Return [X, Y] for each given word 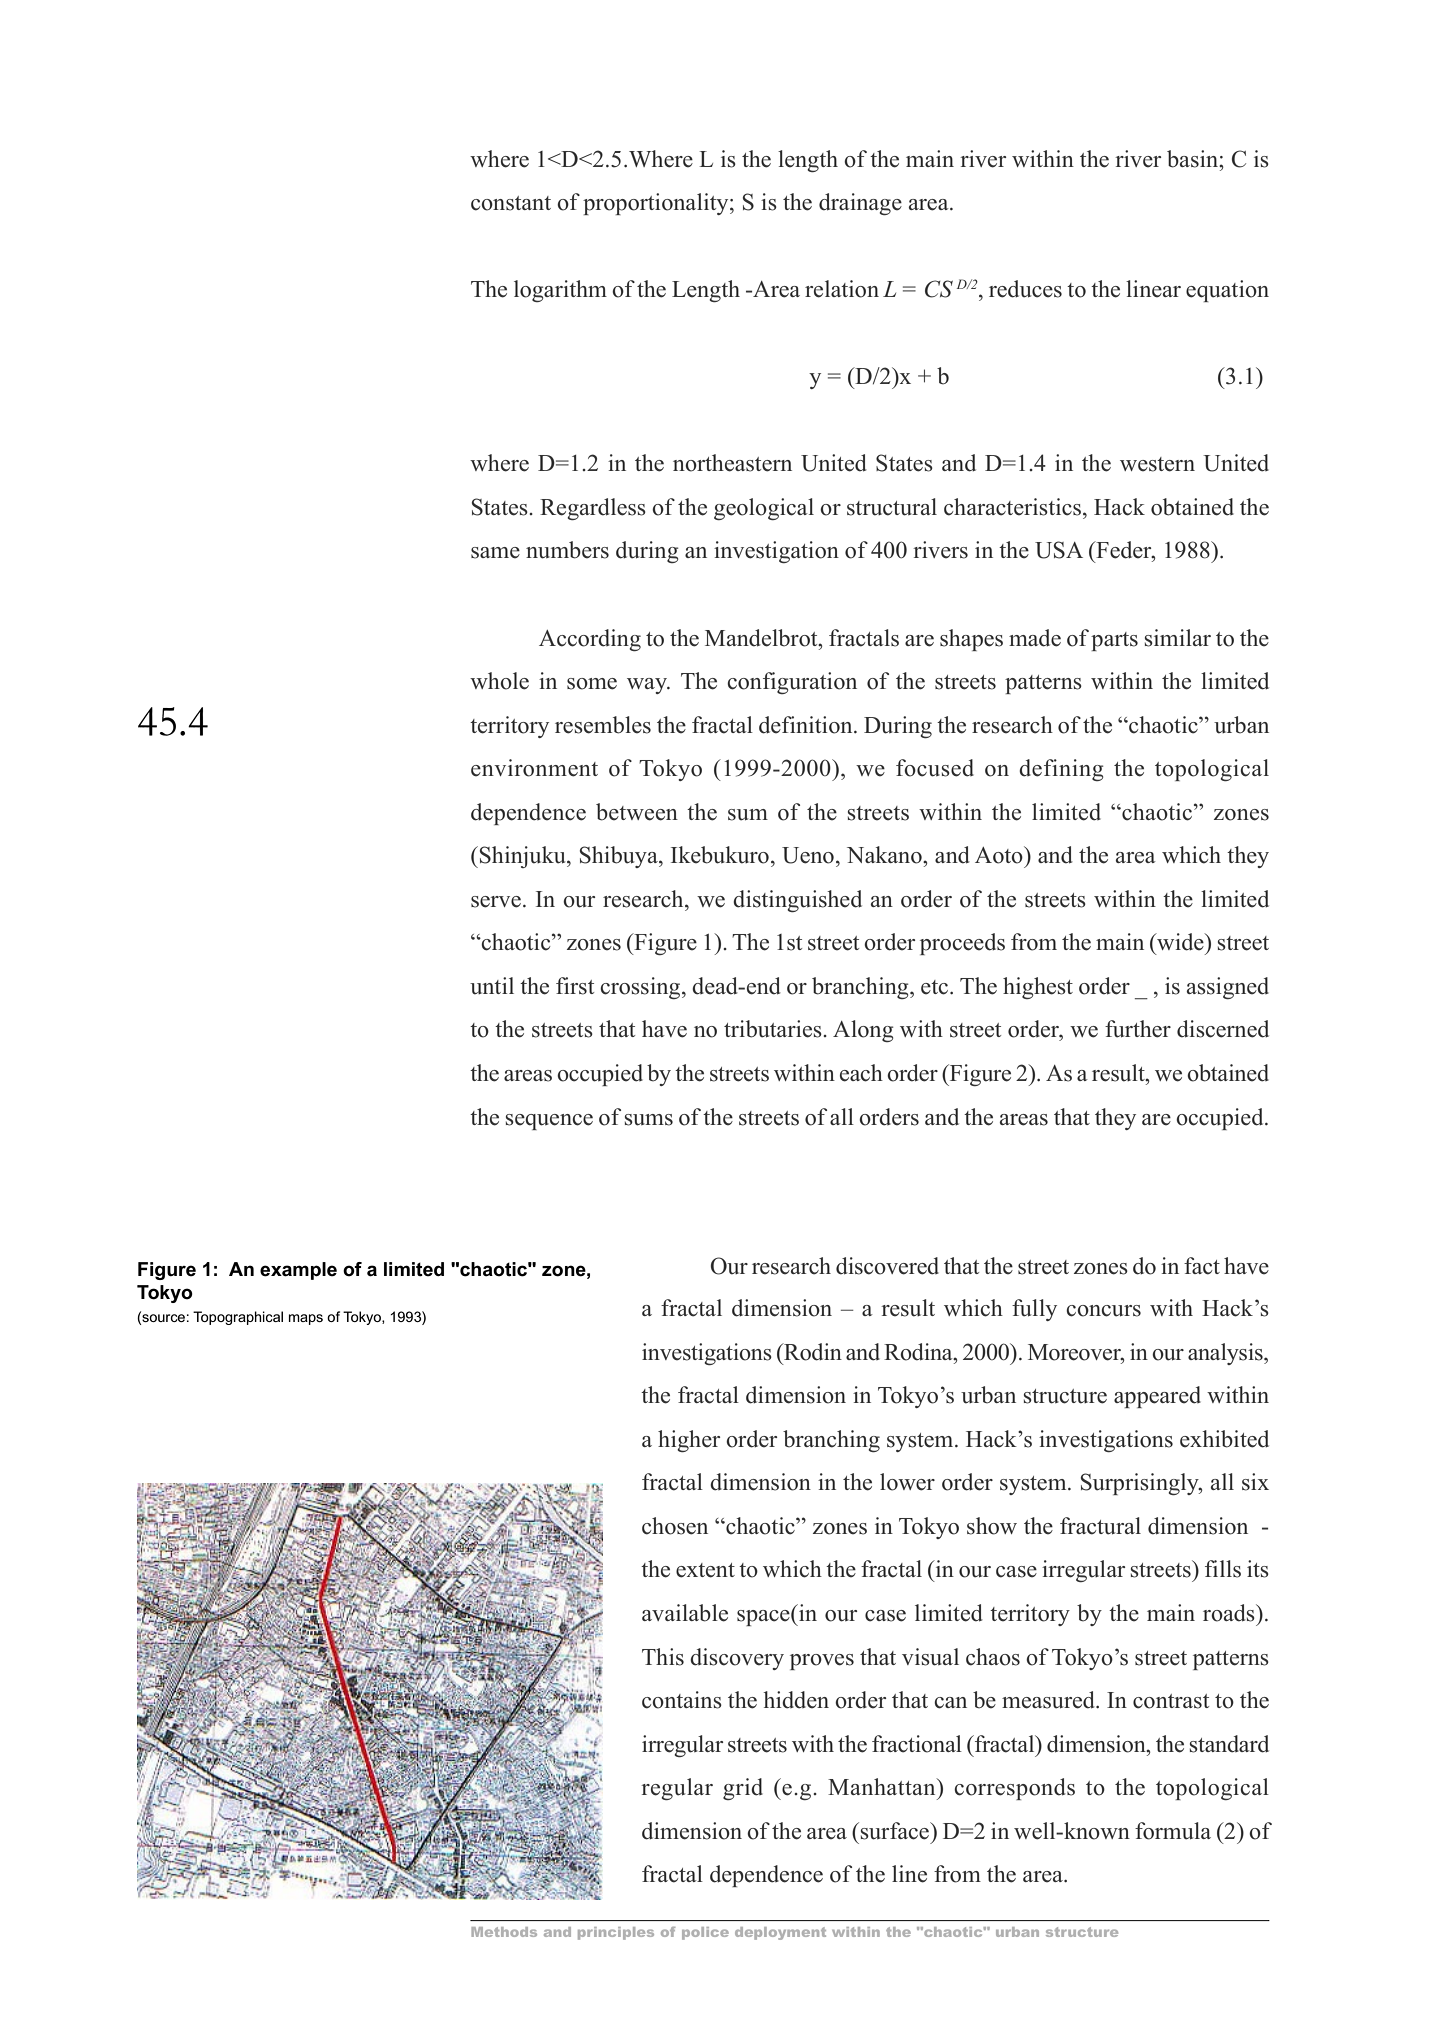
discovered [887, 1266]
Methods [504, 1932]
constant [511, 203]
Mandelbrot [762, 638]
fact [1202, 1266]
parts [1114, 641]
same [495, 553]
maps [306, 1319]
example [298, 1271]
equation [1227, 291]
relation [842, 289]
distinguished [797, 901]
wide [1180, 942]
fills [1223, 1569]
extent [705, 1570]
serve [496, 902]
